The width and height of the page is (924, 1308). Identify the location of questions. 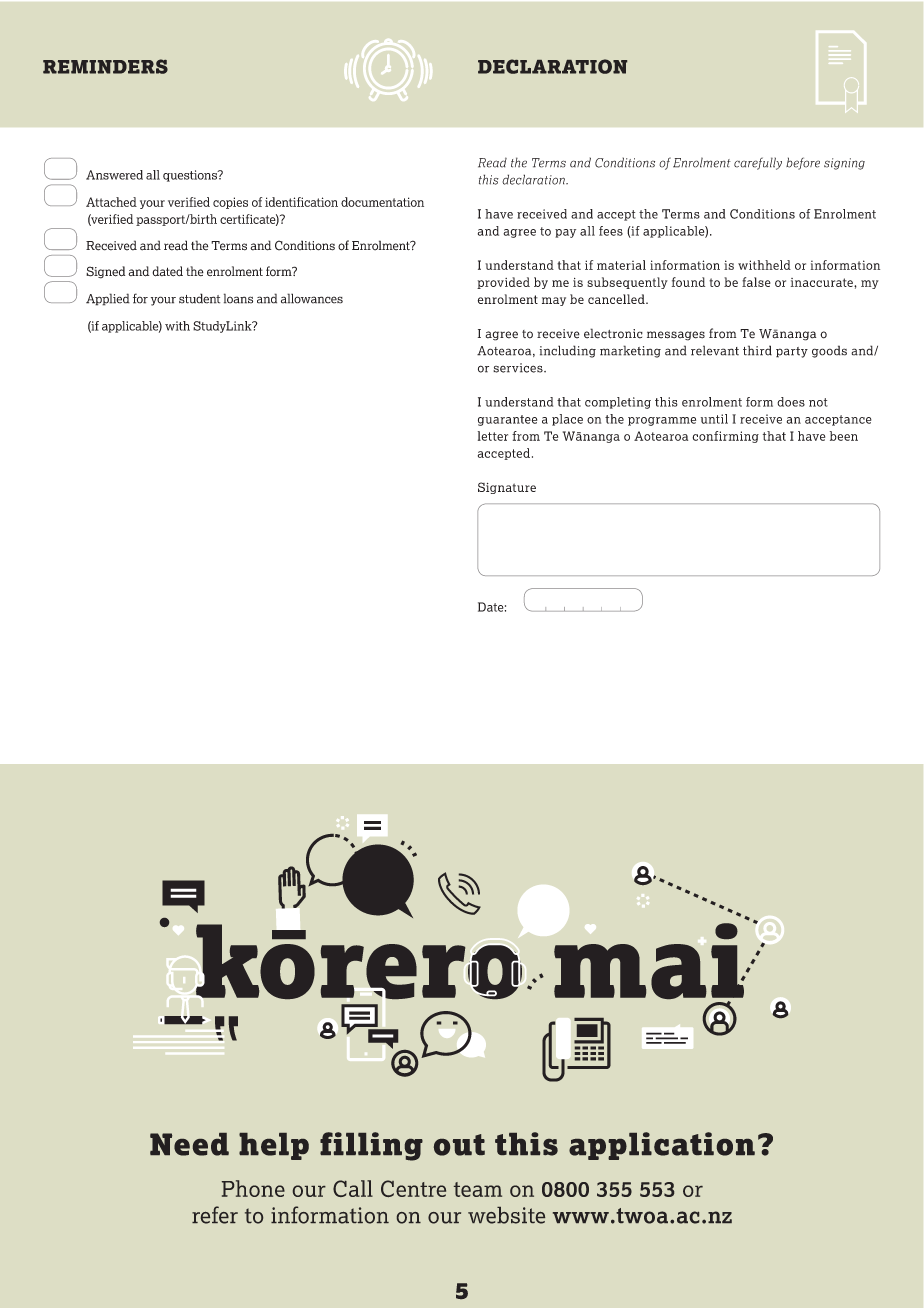
(191, 176).
